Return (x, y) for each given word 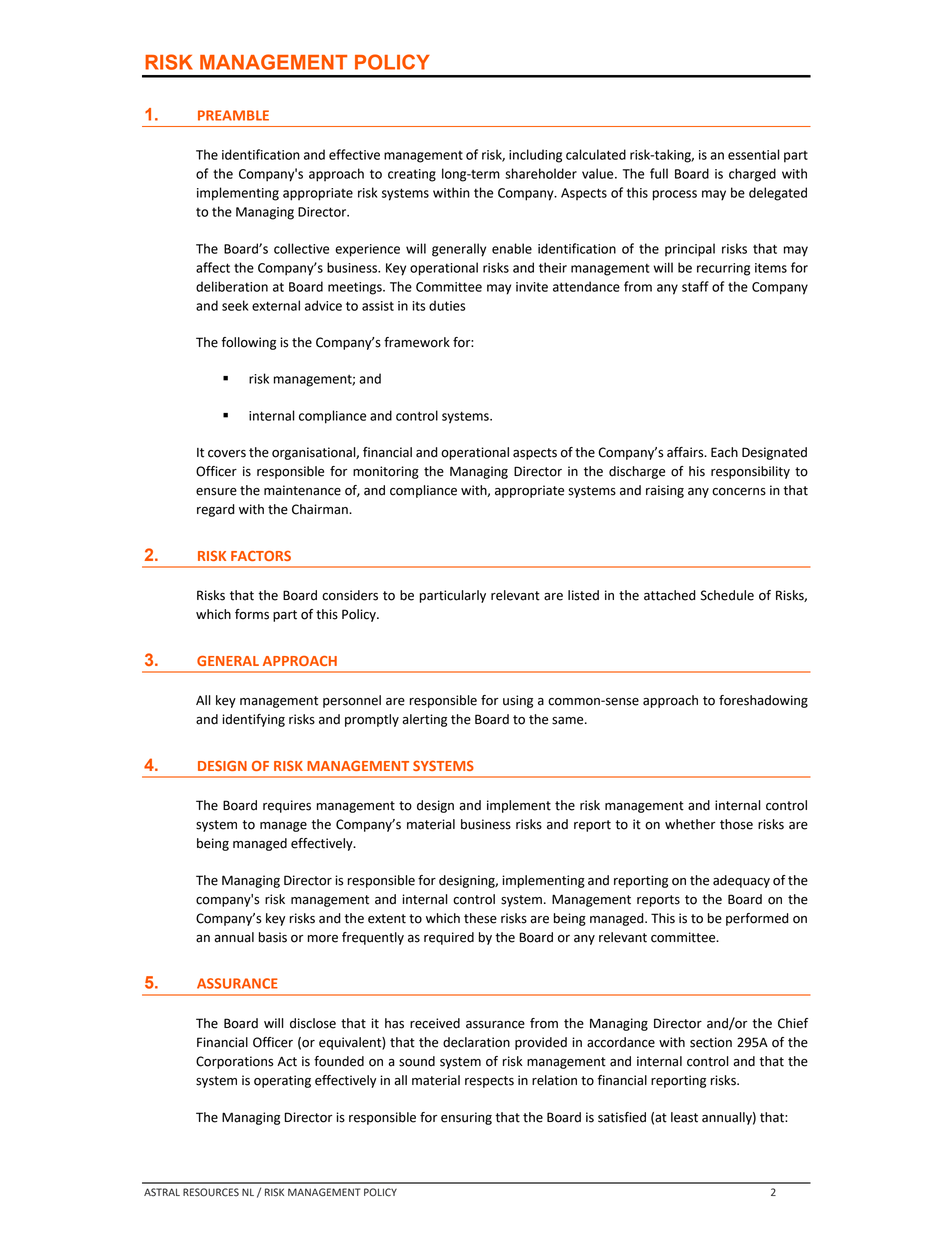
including (535, 156)
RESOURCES (211, 1192)
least (684, 1117)
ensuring (466, 1118)
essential (754, 154)
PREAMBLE (233, 115)
